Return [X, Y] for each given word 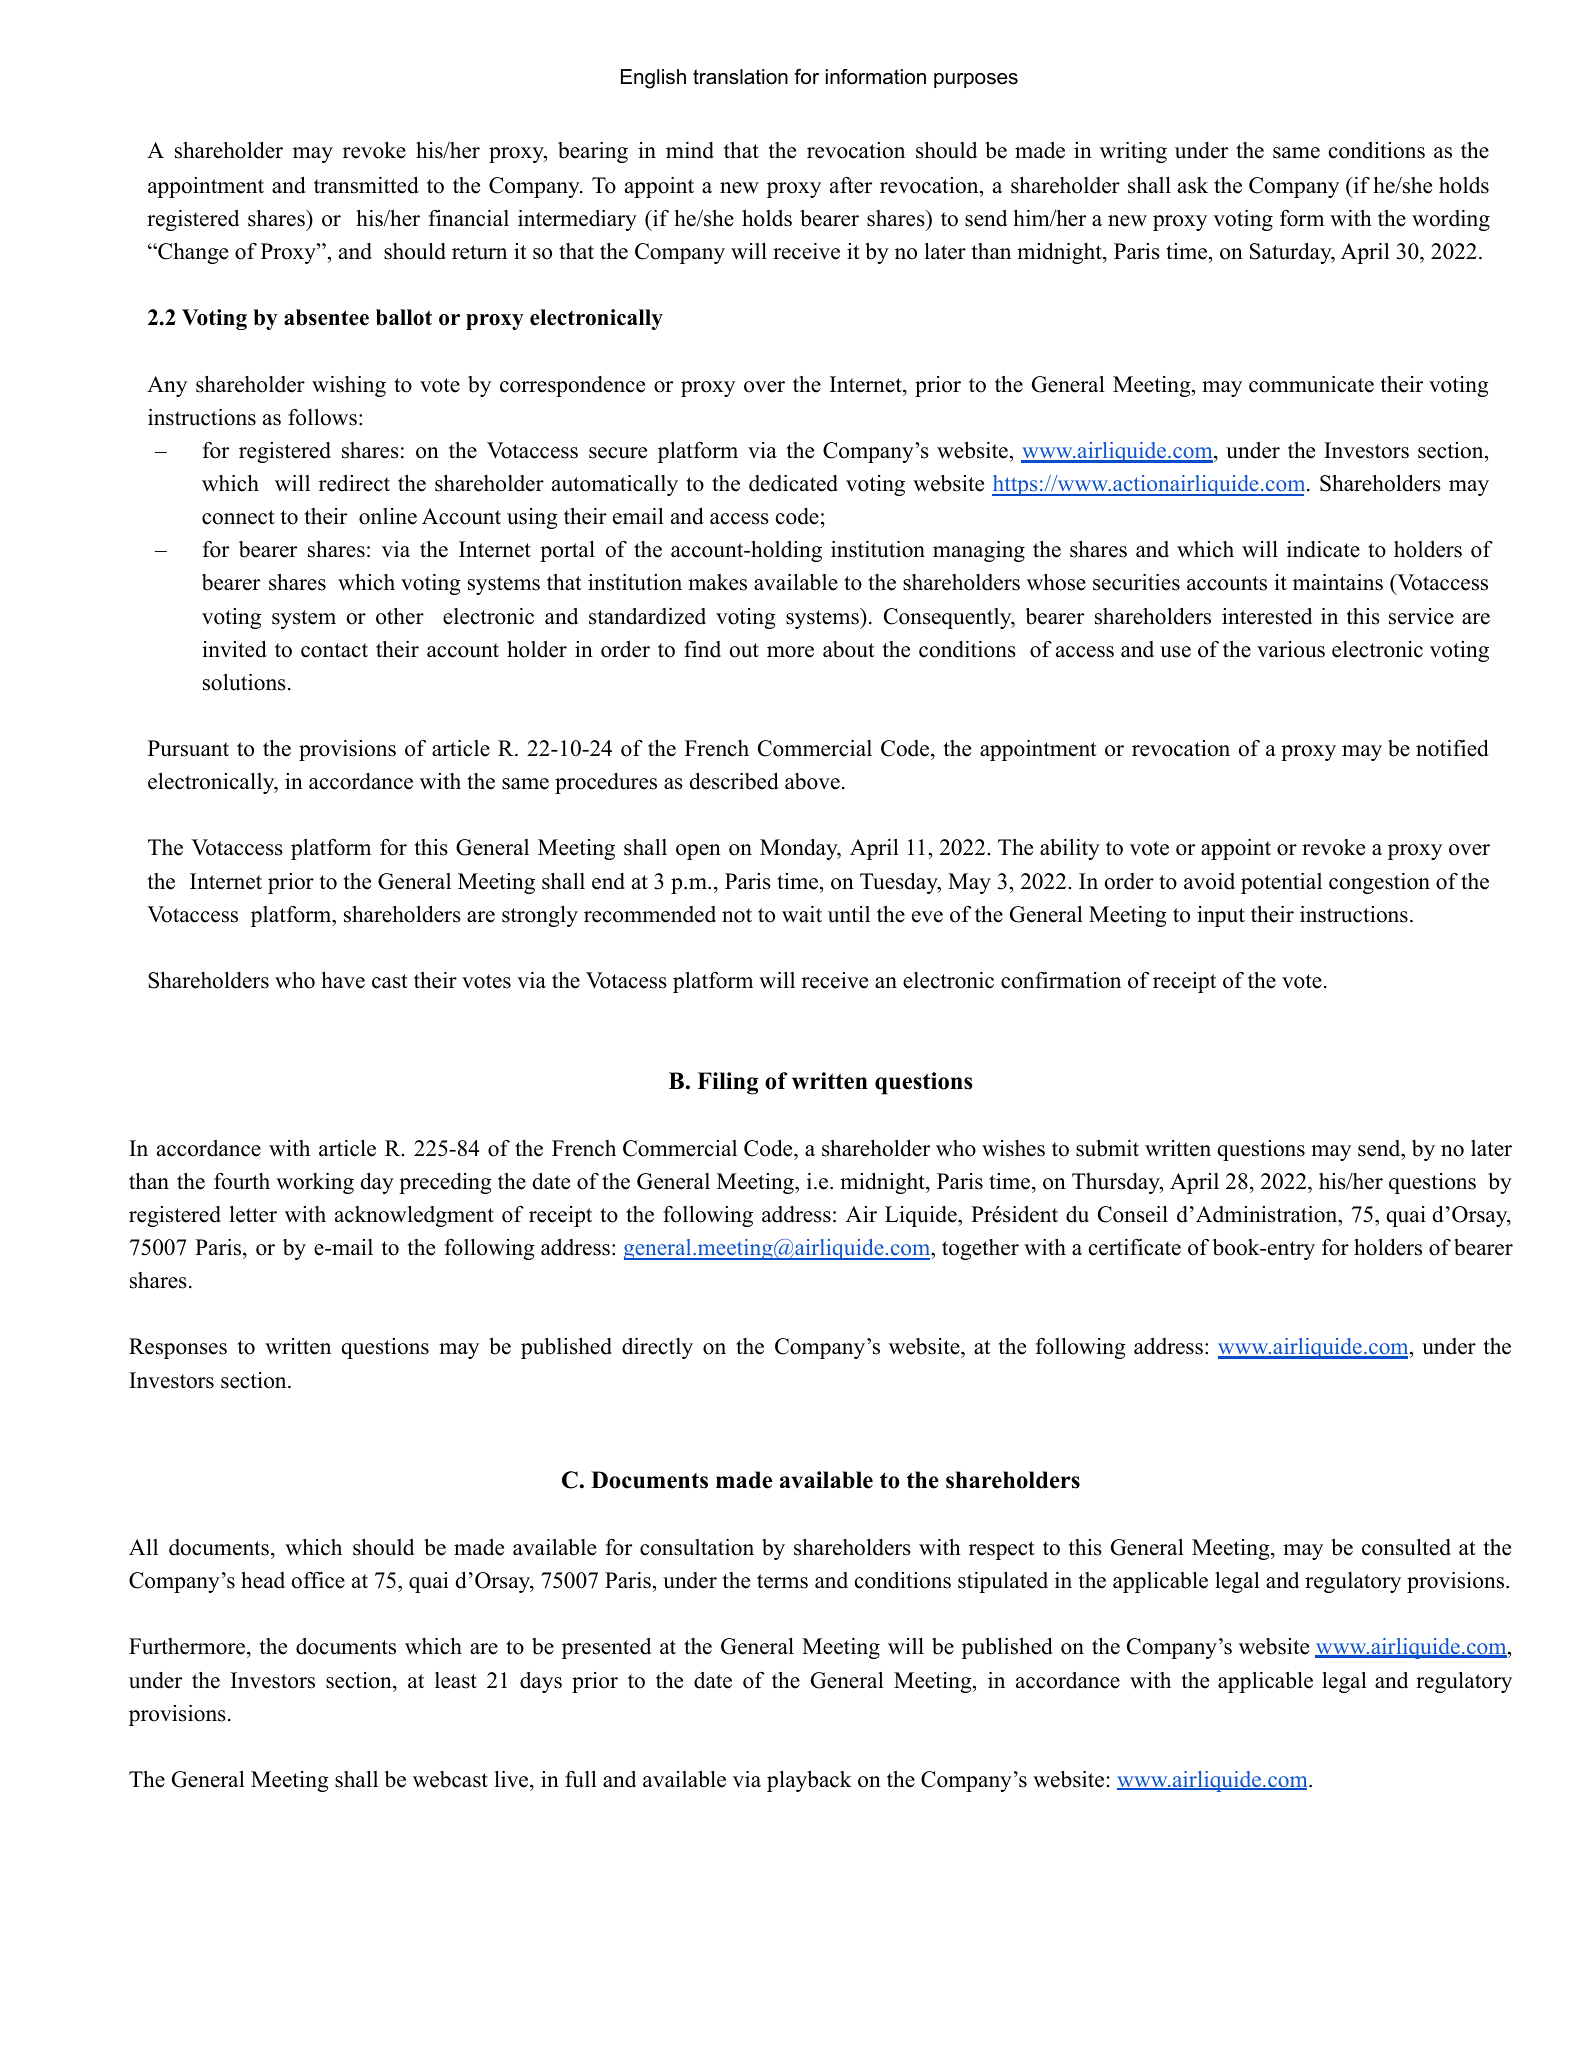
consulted [1406, 1547]
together [980, 1249]
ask [1193, 185]
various [1291, 649]
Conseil [1133, 1214]
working [315, 1183]
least [456, 1680]
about [849, 649]
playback [809, 1781]
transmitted [366, 185]
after [851, 185]
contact [334, 650]
